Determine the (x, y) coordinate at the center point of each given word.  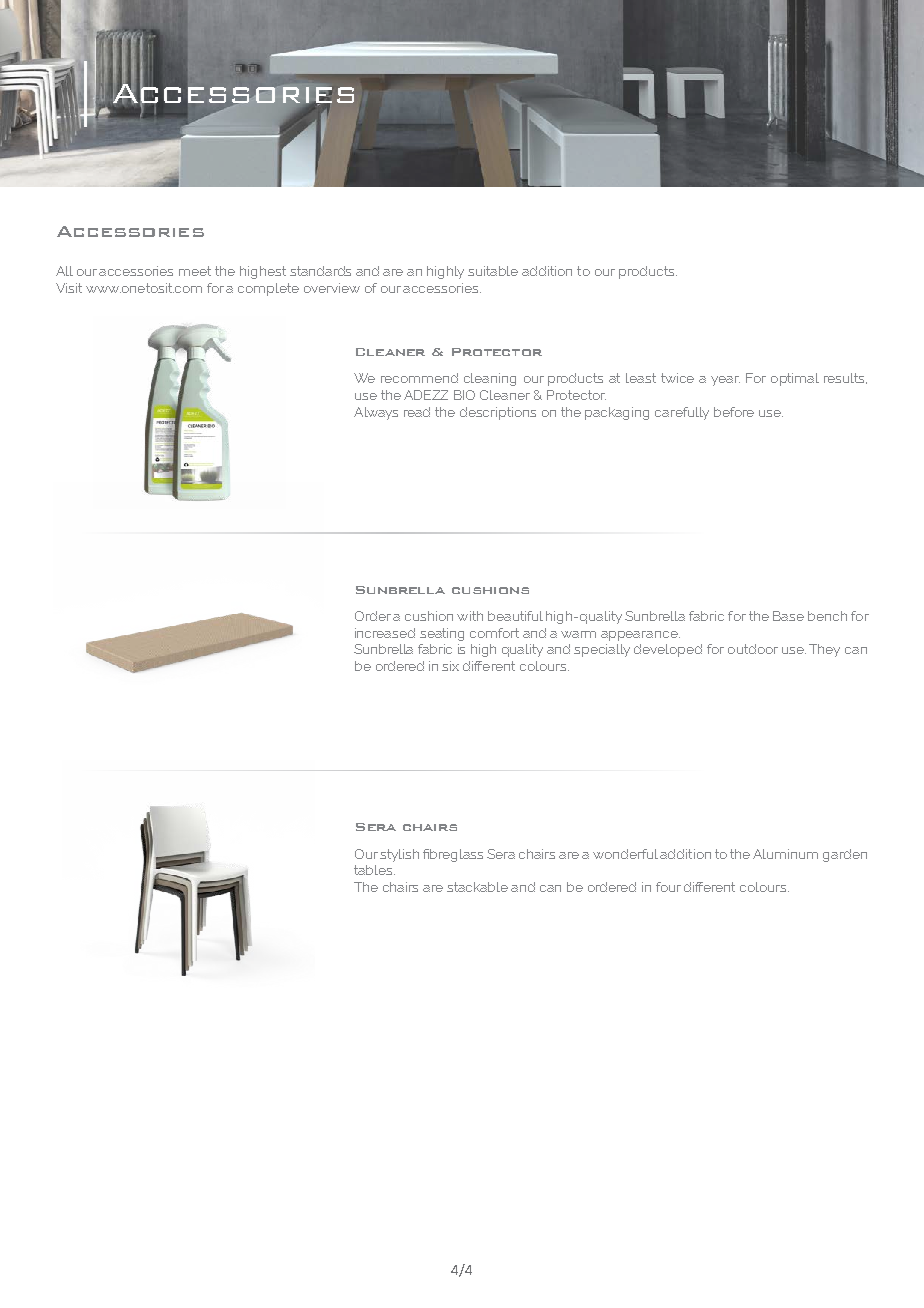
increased (385, 633)
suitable (493, 271)
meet (195, 271)
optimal (795, 379)
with (470, 616)
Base (788, 616)
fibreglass (453, 855)
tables (374, 870)
